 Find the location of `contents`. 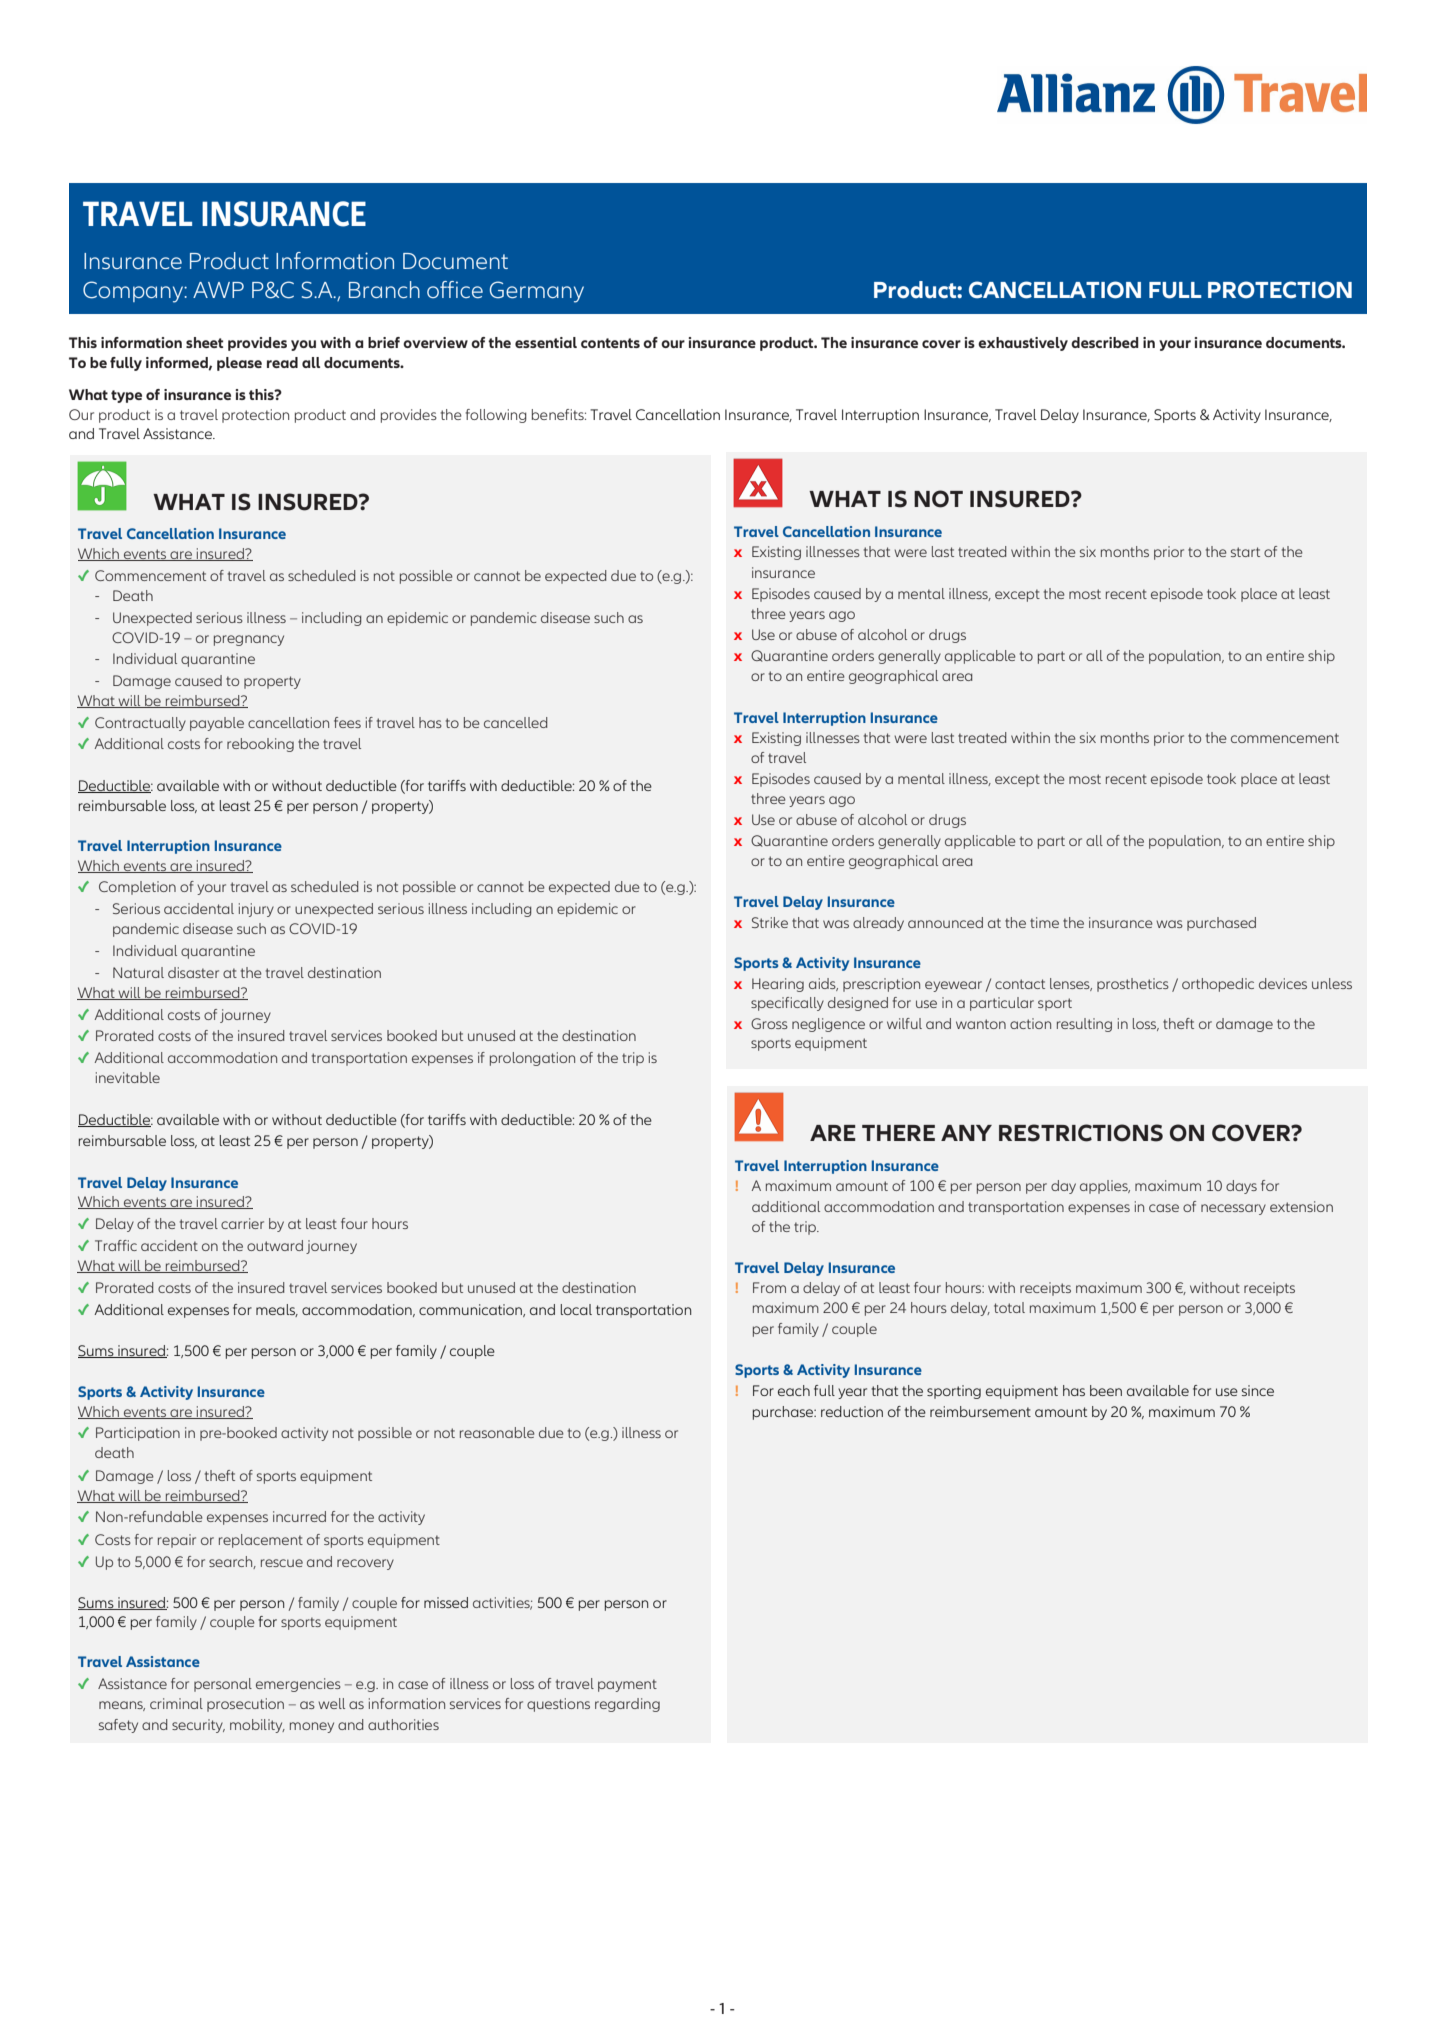

contents is located at coordinates (610, 343).
